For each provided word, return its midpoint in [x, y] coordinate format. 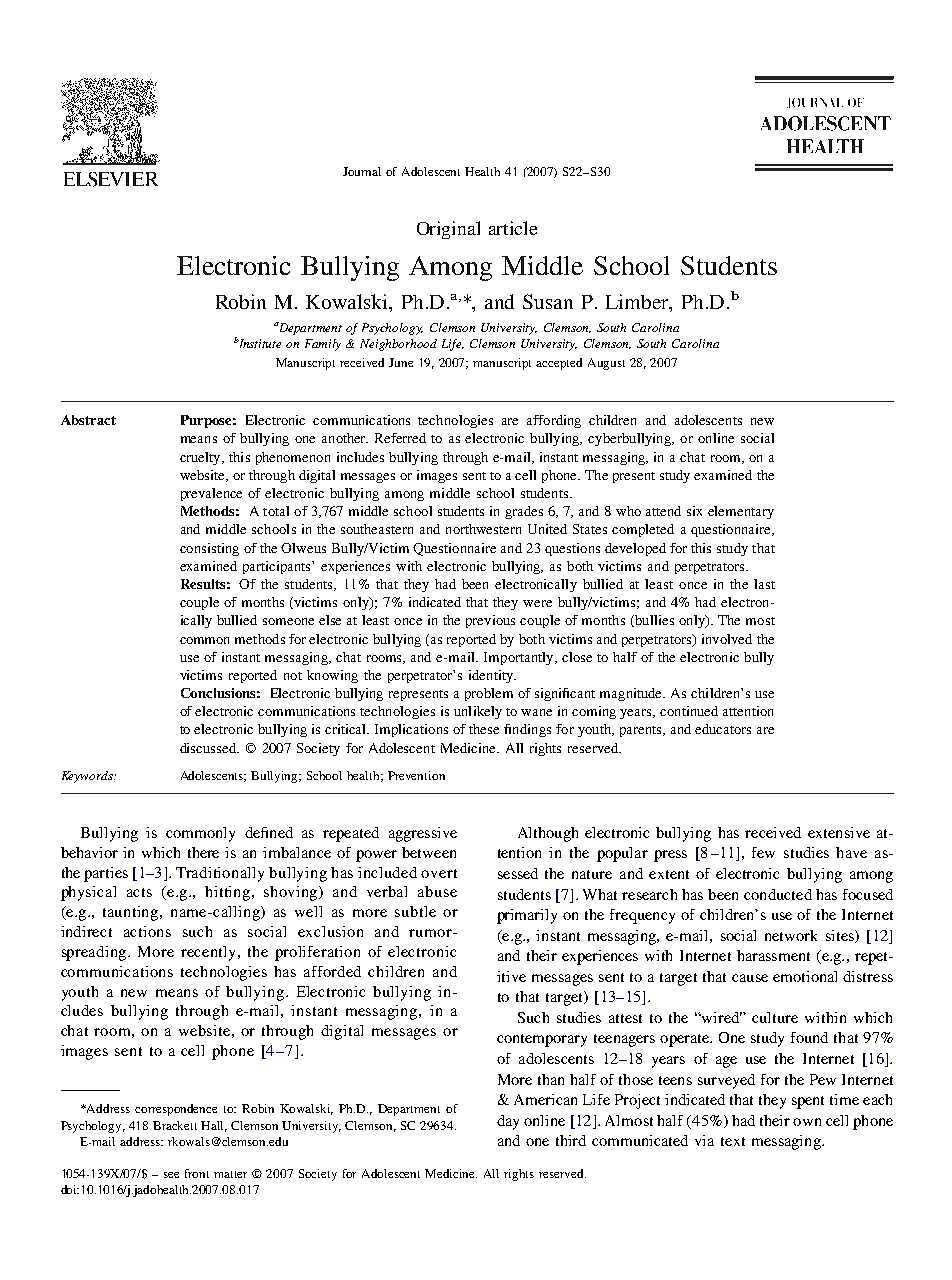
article [513, 228]
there [203, 852]
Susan [548, 301]
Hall [214, 1126]
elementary [741, 512]
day [508, 1122]
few [763, 852]
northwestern [483, 529]
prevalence [211, 494]
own [807, 1122]
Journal [362, 171]
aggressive [423, 834]
